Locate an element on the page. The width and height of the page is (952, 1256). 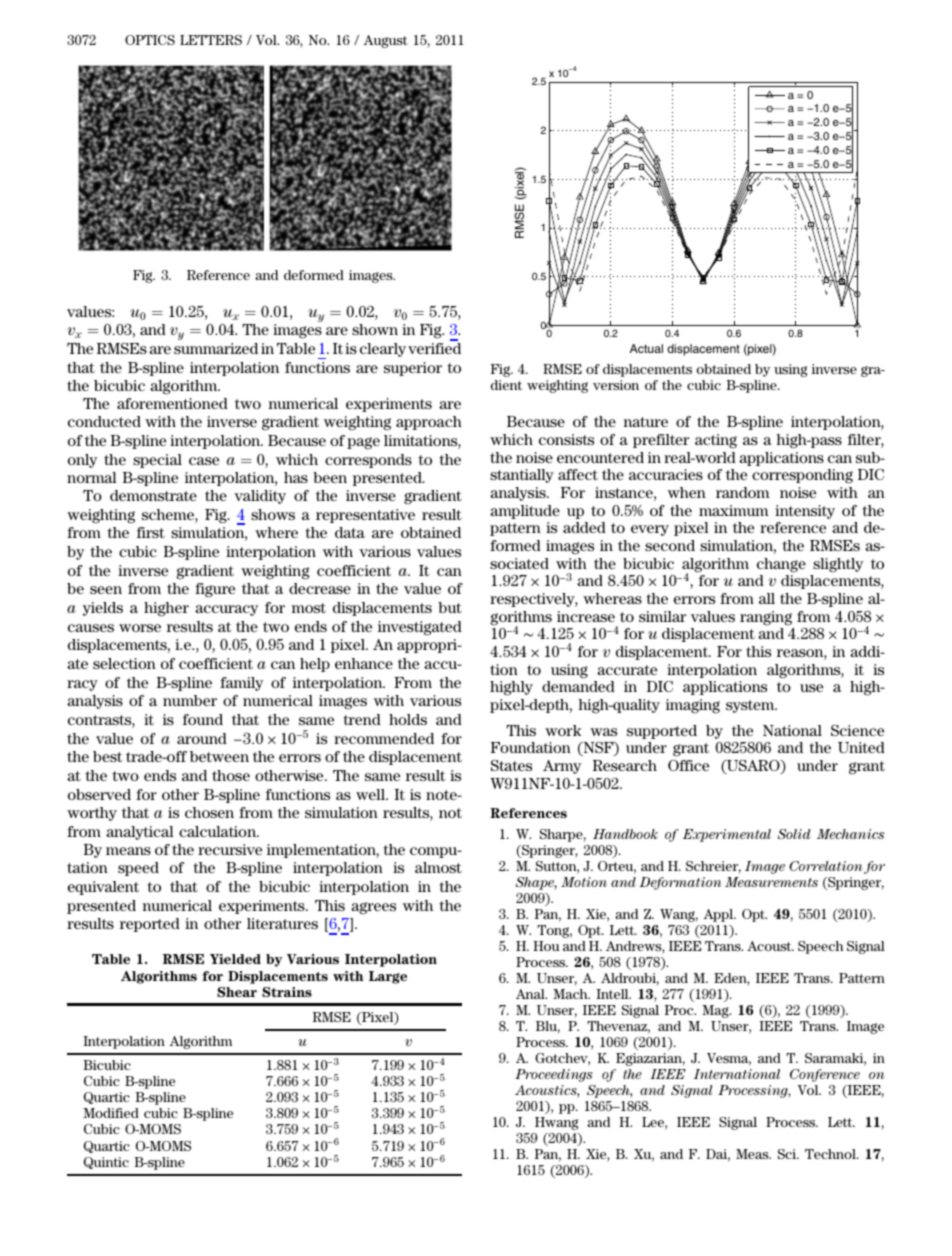
Actual is located at coordinates (646, 348).
